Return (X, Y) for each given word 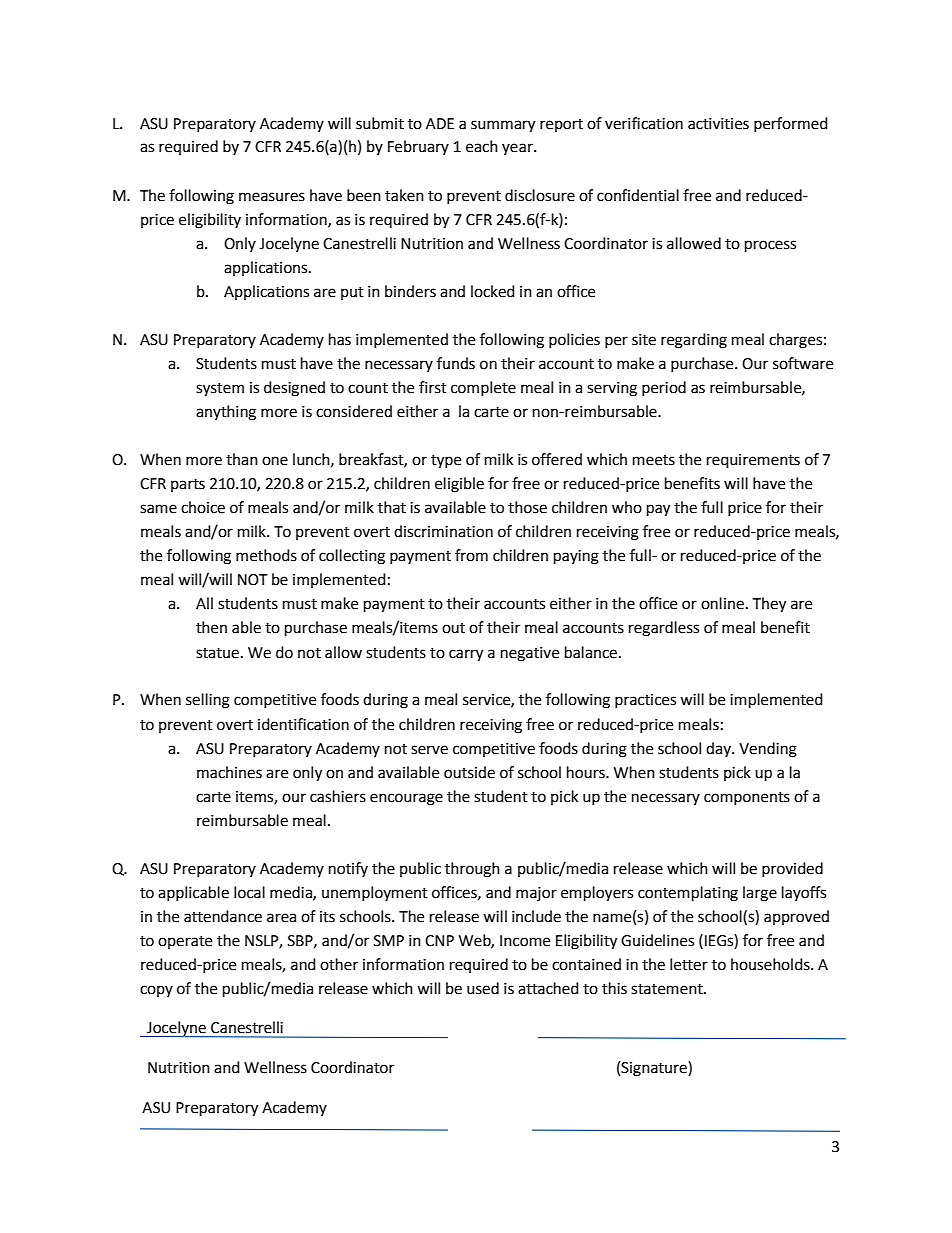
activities (718, 124)
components (747, 798)
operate (185, 942)
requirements (753, 461)
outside (469, 772)
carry (466, 655)
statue (217, 653)
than (242, 459)
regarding (694, 341)
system (220, 390)
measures (272, 197)
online (722, 603)
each (482, 146)
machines (229, 772)
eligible (459, 485)
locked (493, 291)
